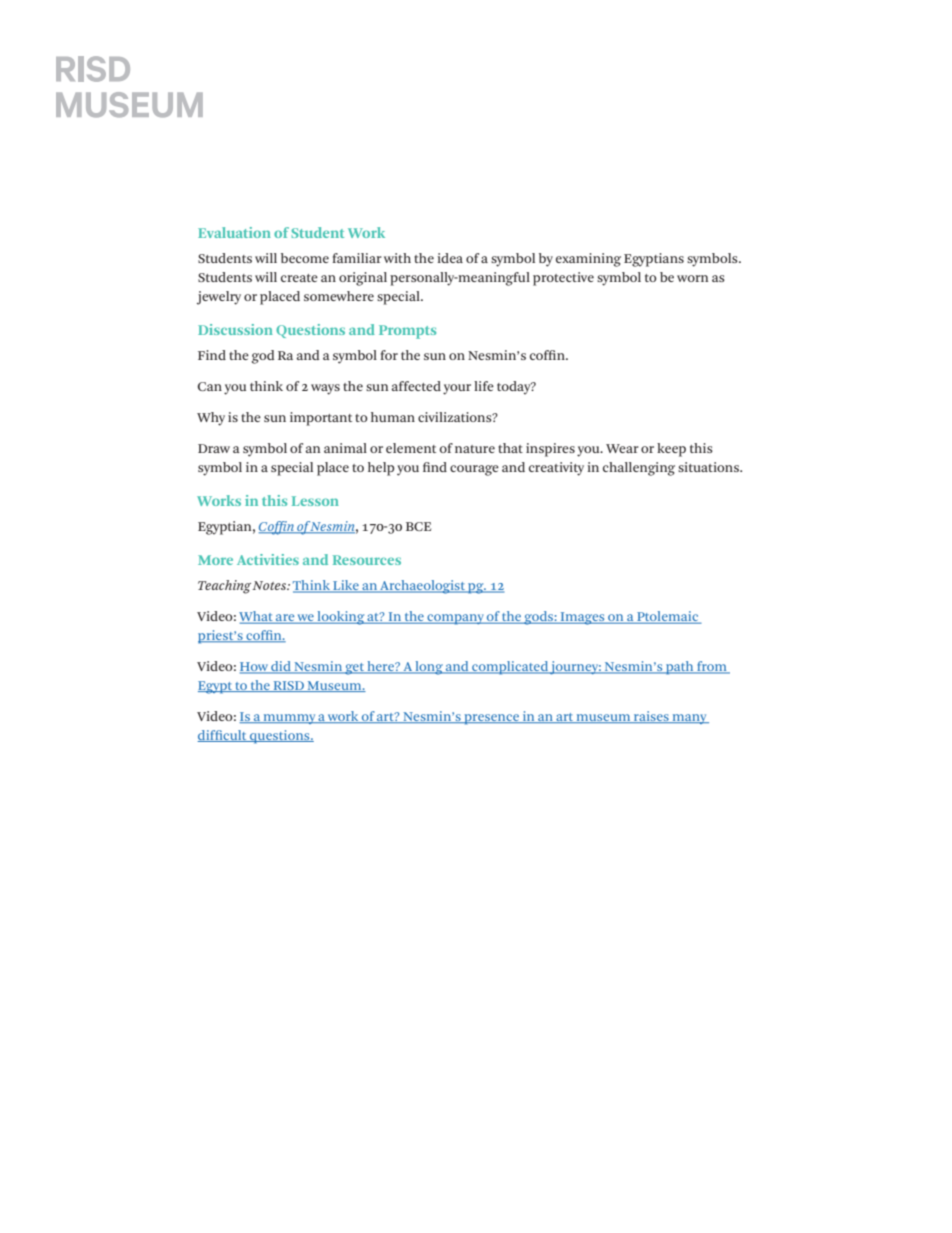 Image resolution: width=952 pixels, height=1233 pixels. Describe the element at coordinates (455, 619) in the screenshot. I see `company` at that location.
